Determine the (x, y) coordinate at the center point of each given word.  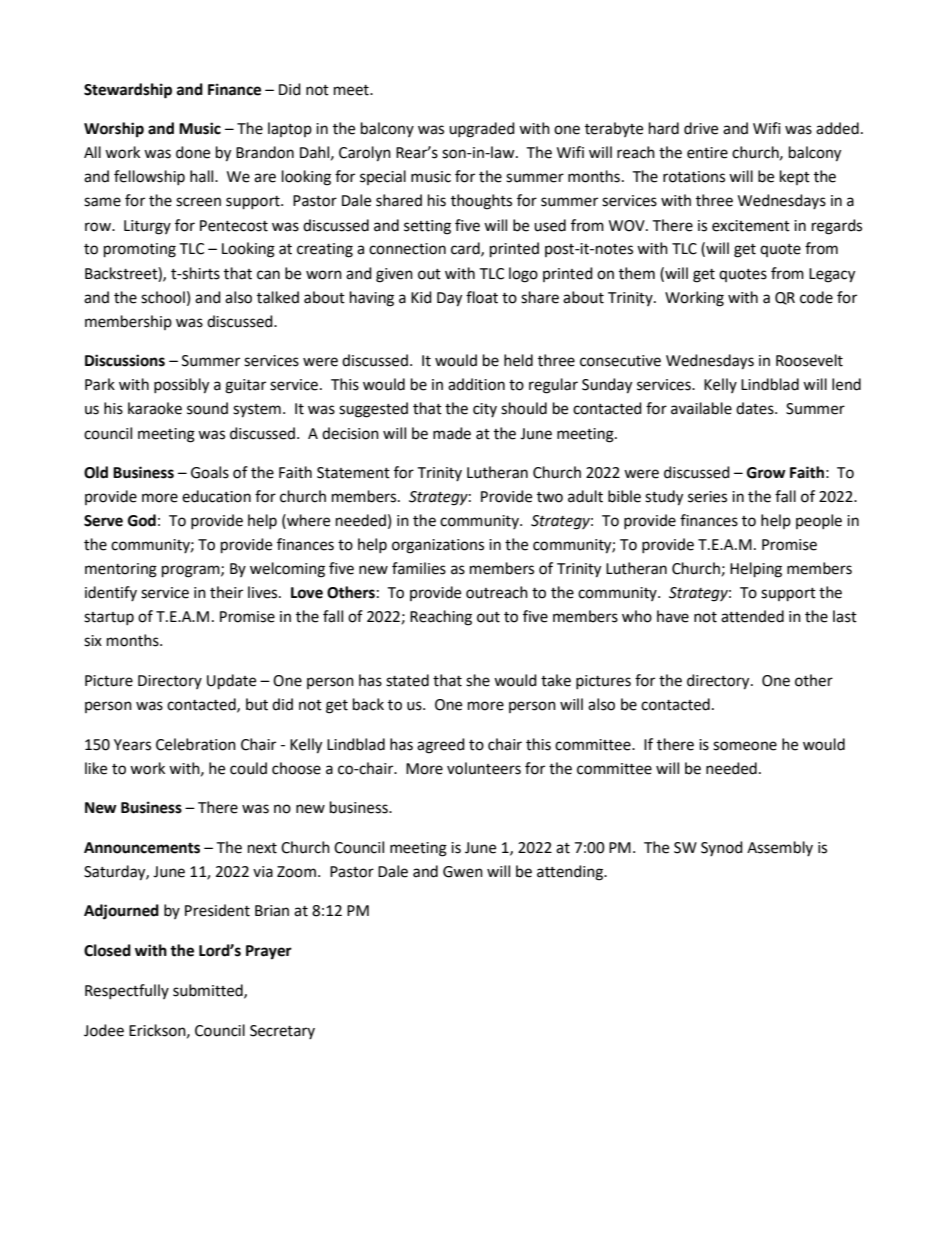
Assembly (780, 848)
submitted (209, 991)
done (193, 152)
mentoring (121, 570)
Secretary (282, 1032)
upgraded (482, 130)
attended (752, 616)
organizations (438, 546)
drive (701, 128)
